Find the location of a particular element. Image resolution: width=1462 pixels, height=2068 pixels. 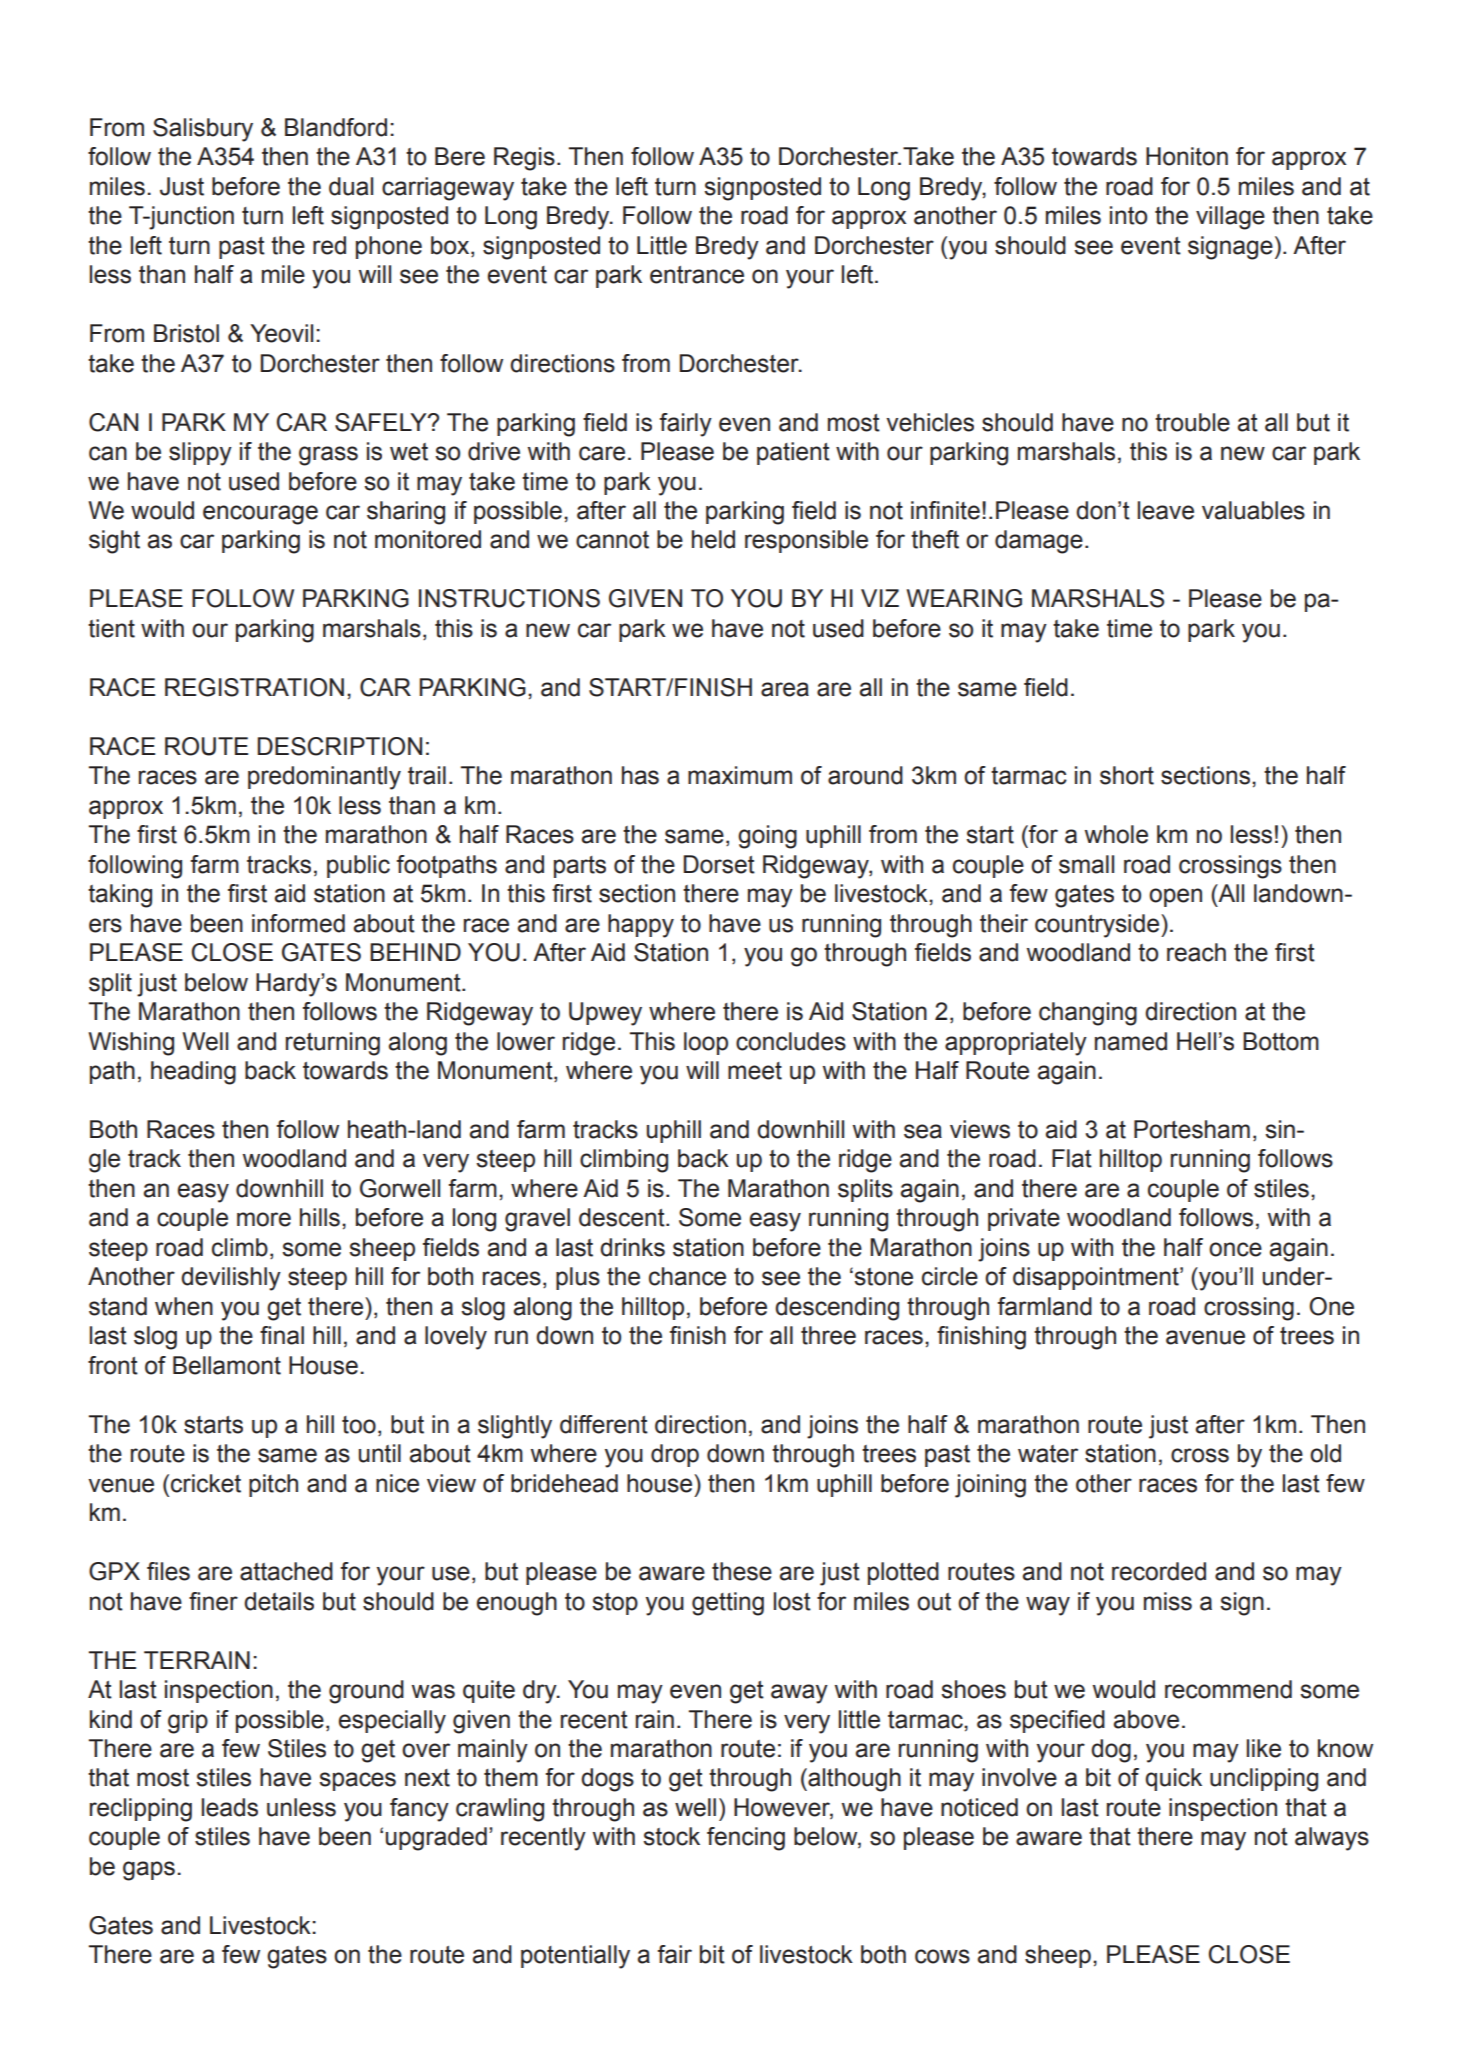

final is located at coordinates (282, 1335).
